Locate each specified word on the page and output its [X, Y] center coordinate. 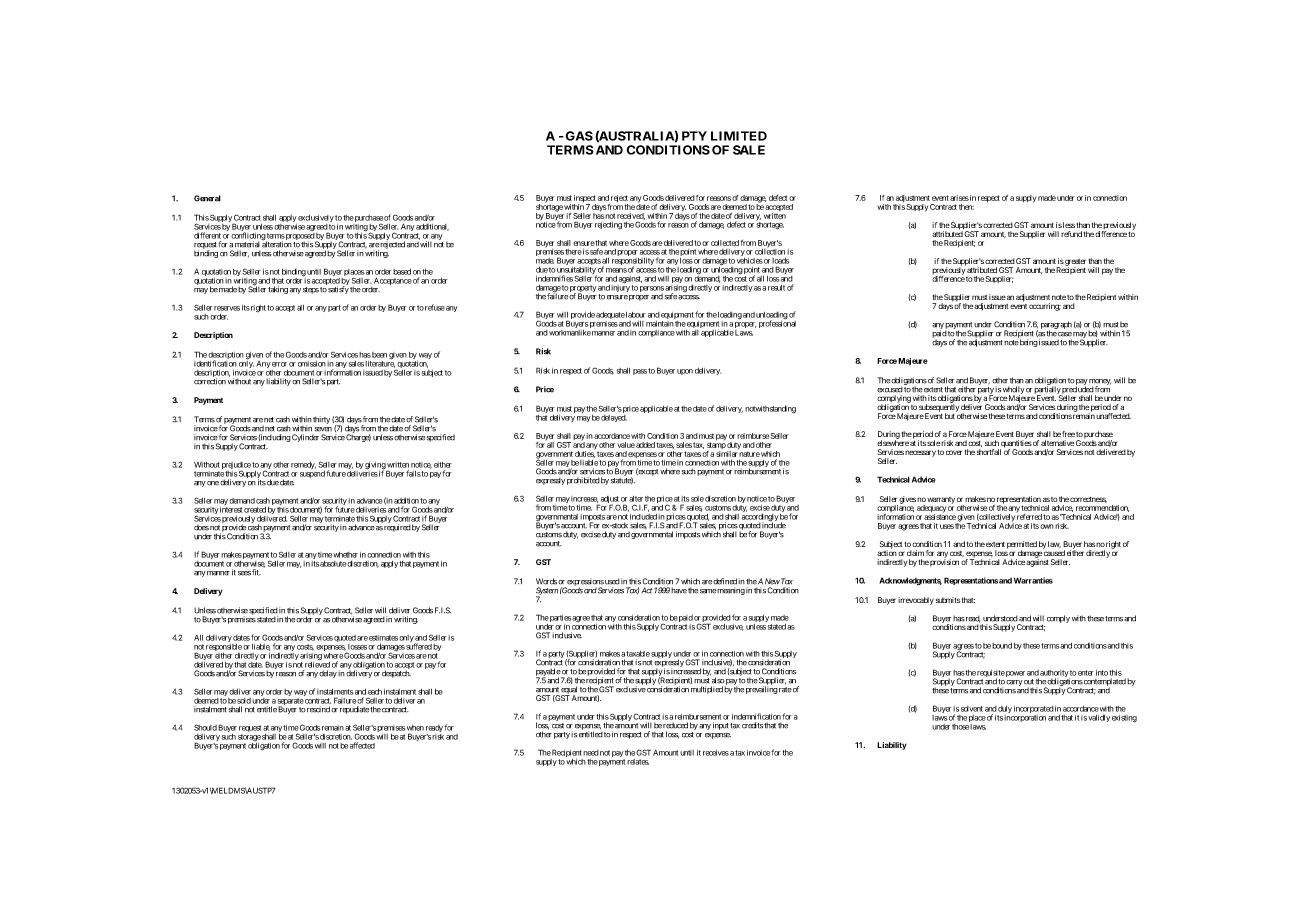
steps [311, 290]
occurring [1045, 307]
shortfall [989, 452]
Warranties [1033, 580]
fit [256, 572]
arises [959, 198]
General [207, 198]
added [645, 445]
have [679, 590]
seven [323, 429]
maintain [660, 324]
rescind [317, 709]
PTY [694, 136]
